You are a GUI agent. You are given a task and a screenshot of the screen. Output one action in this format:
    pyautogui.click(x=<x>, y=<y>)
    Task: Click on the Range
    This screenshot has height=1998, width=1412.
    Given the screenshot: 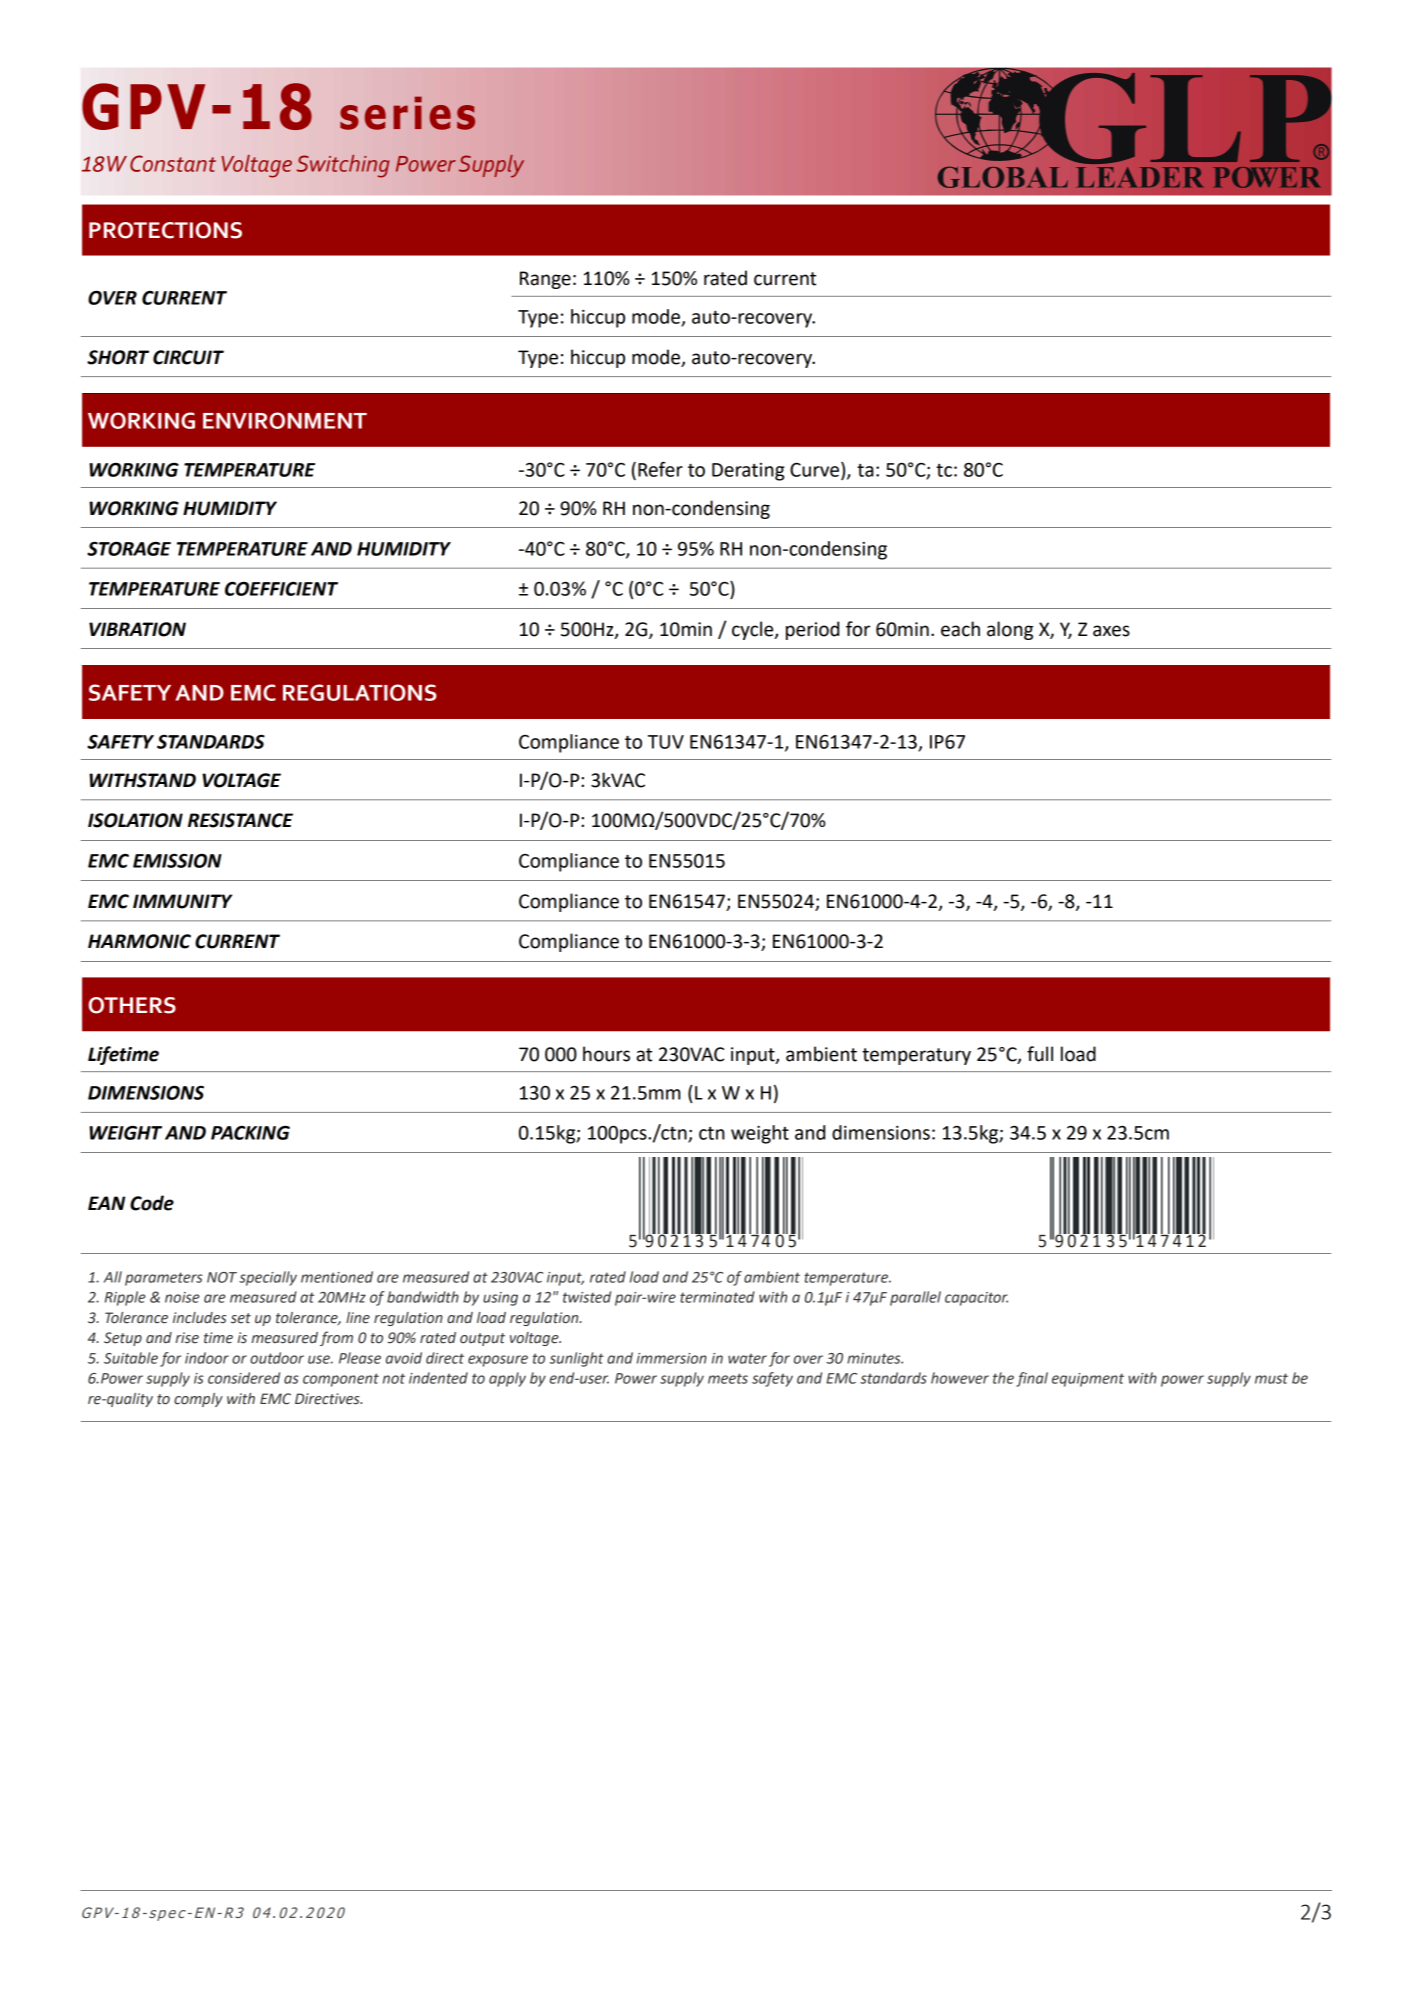 What is the action you would take?
    pyautogui.click(x=545, y=280)
